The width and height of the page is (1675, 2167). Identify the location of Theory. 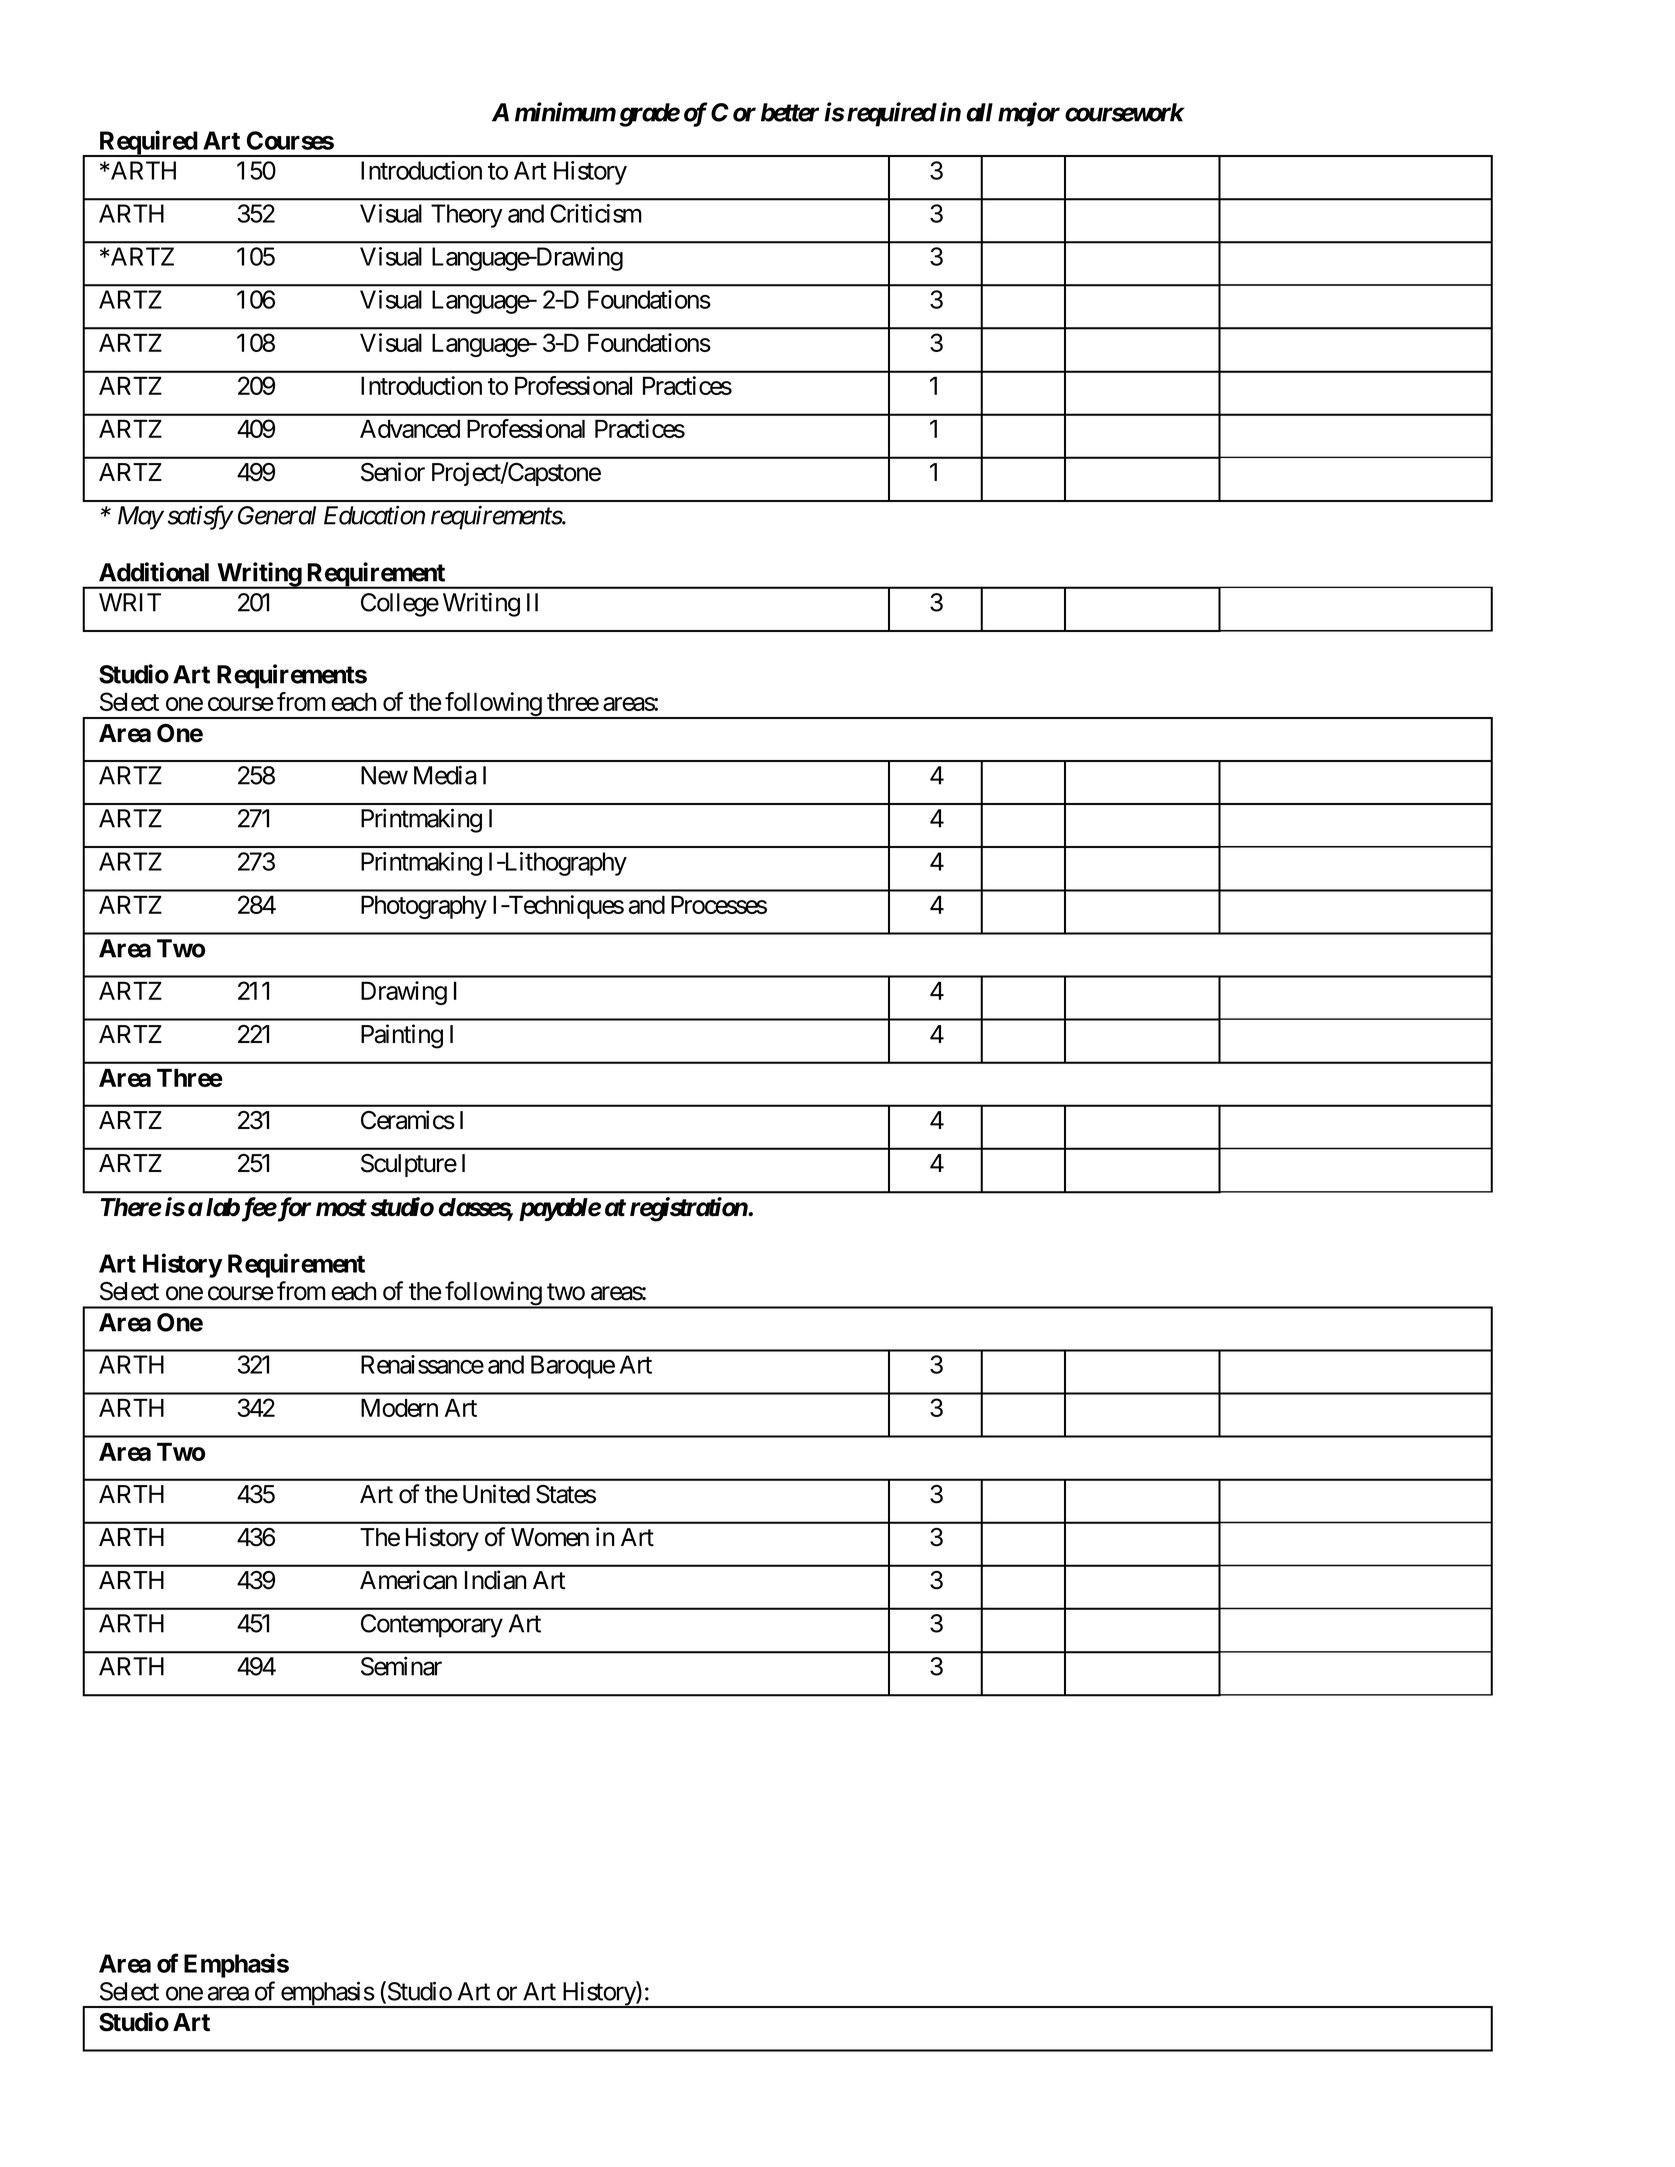
(467, 216).
